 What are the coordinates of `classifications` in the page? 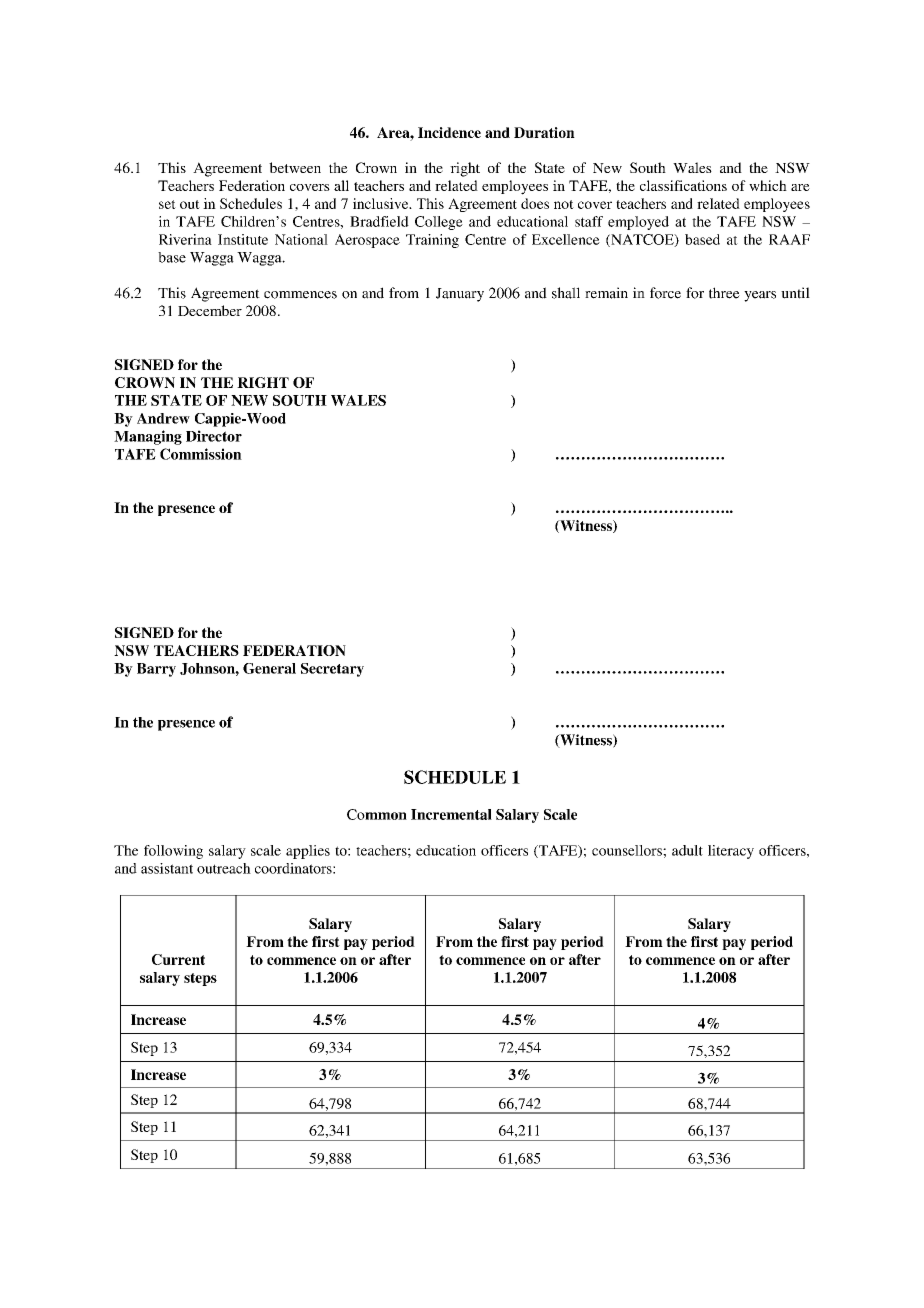 It's located at (683, 185).
